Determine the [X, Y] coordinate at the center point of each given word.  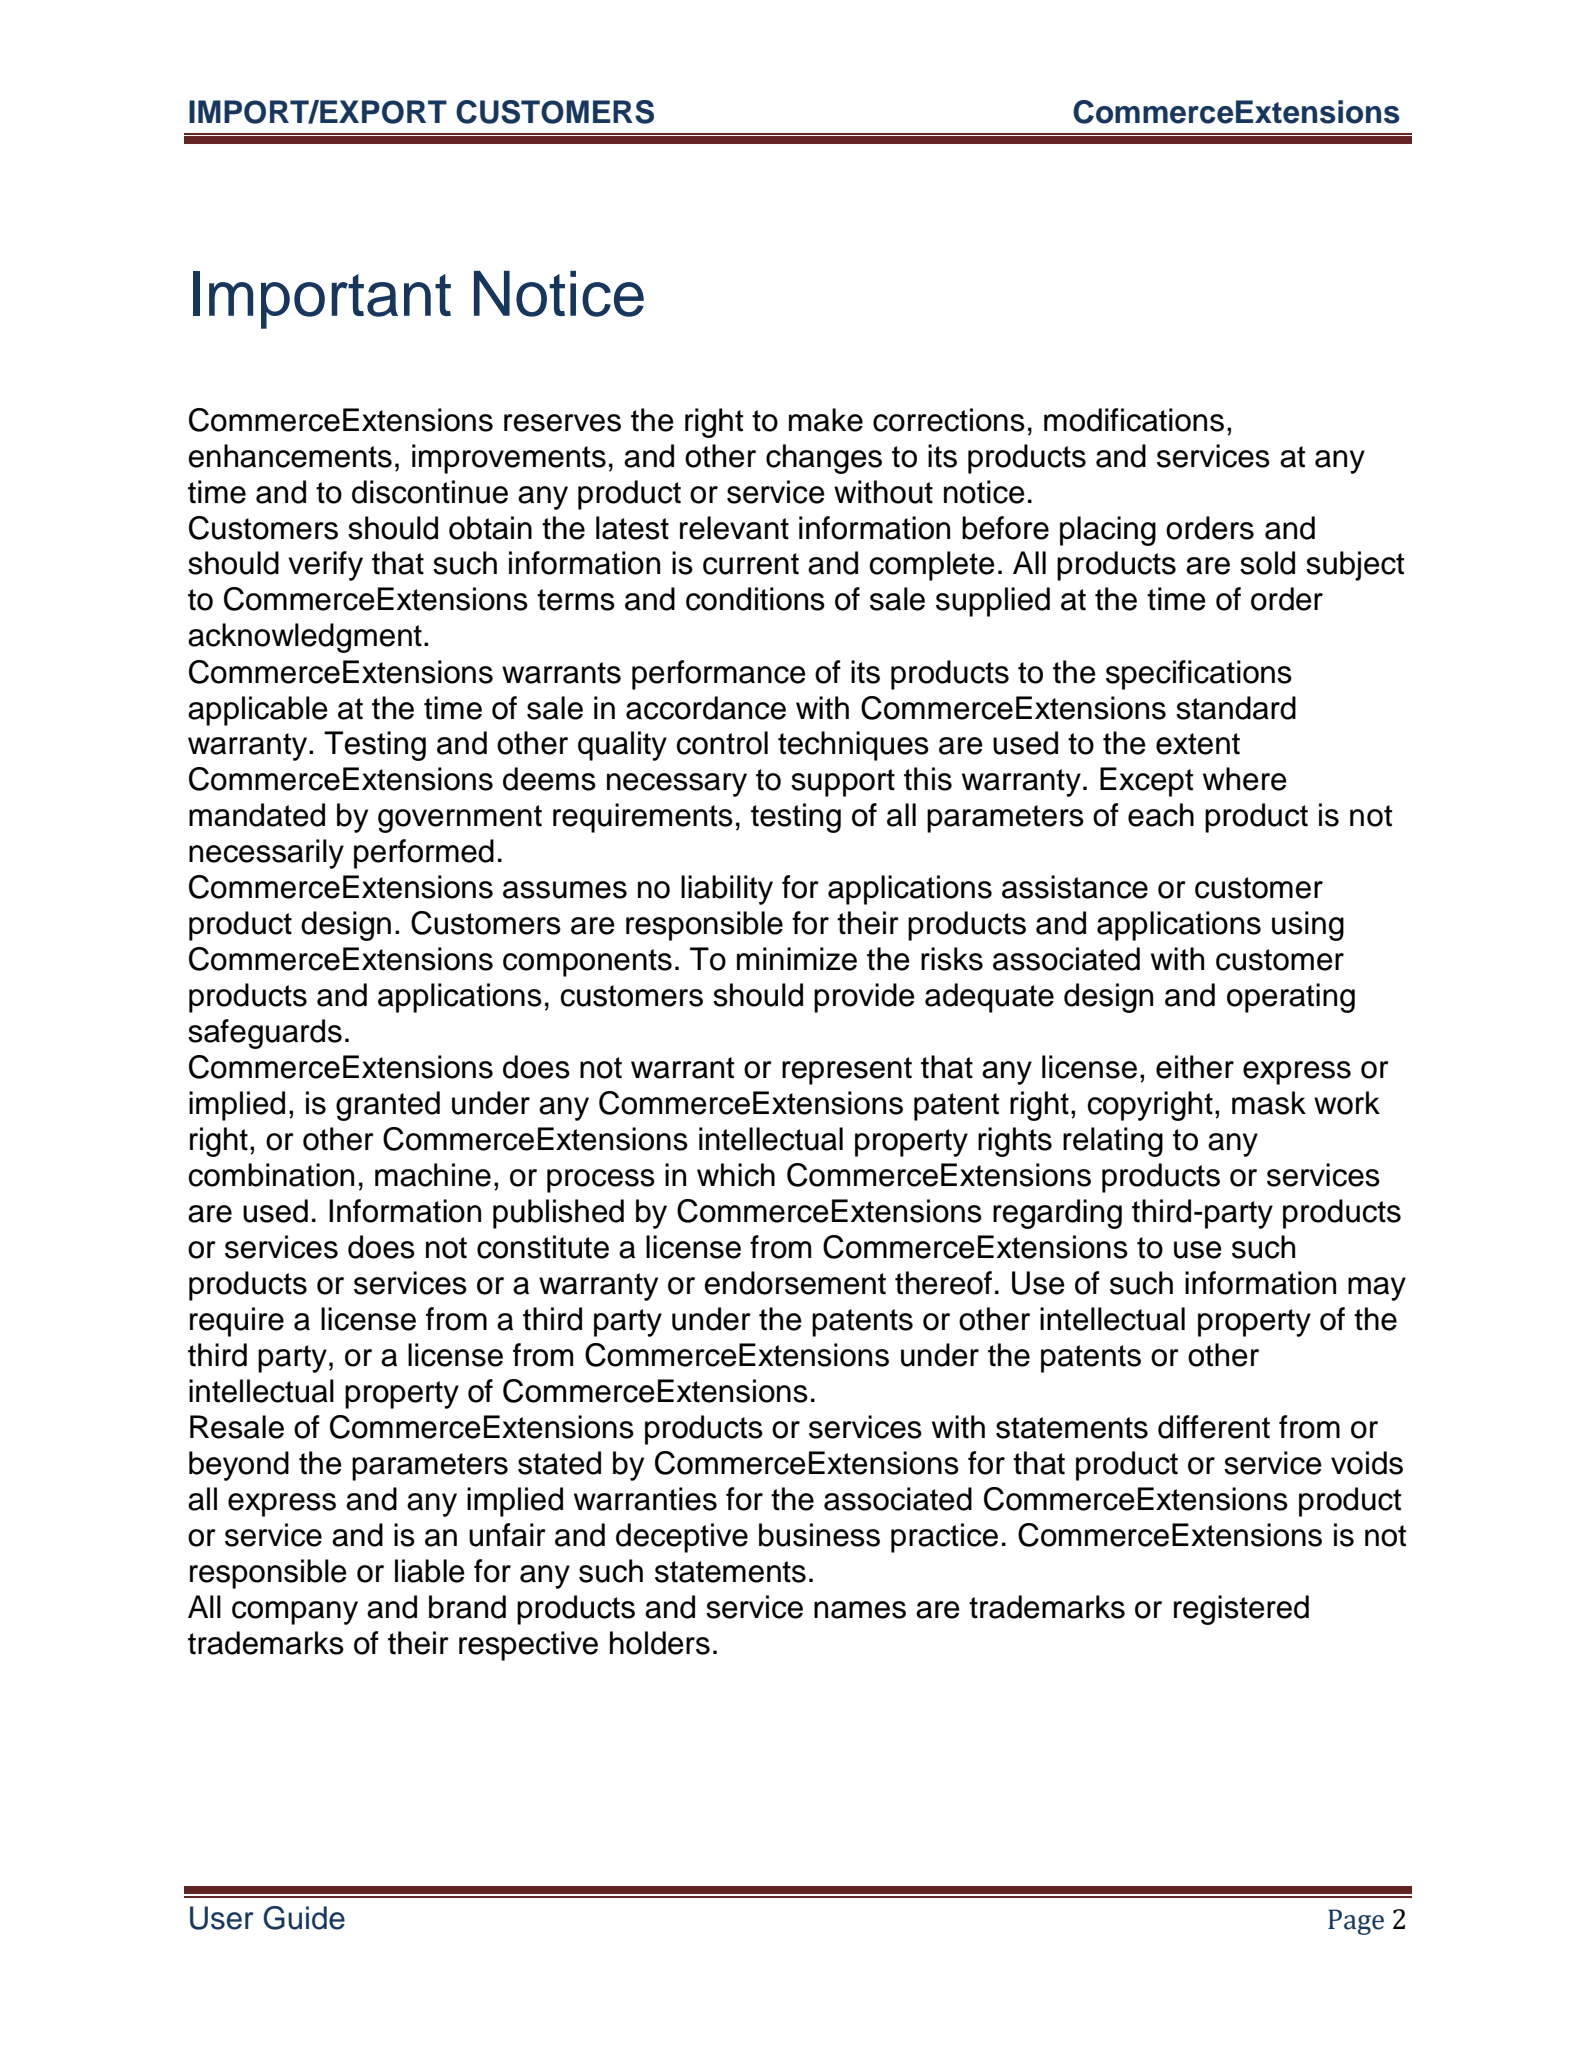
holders [660, 1643]
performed [424, 854]
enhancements [290, 456]
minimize [797, 959]
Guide [304, 1918]
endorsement [795, 1283]
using [1308, 926]
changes [824, 459]
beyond [239, 1466]
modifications [1134, 420]
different [1214, 1427]
